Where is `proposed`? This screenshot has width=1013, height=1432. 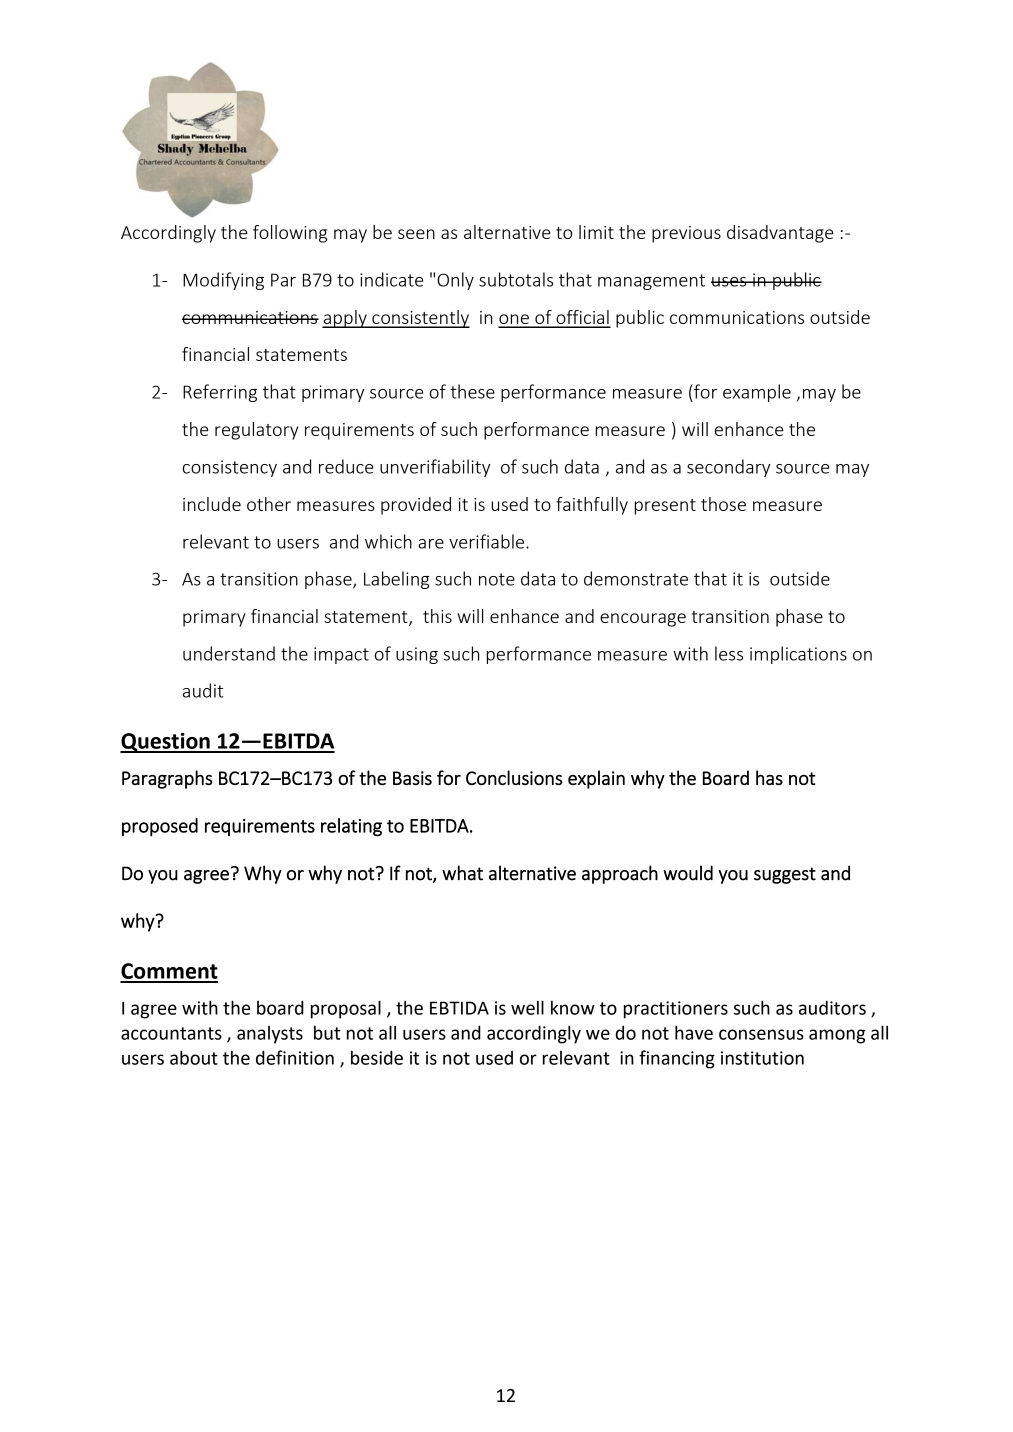 proposed is located at coordinates (160, 827).
